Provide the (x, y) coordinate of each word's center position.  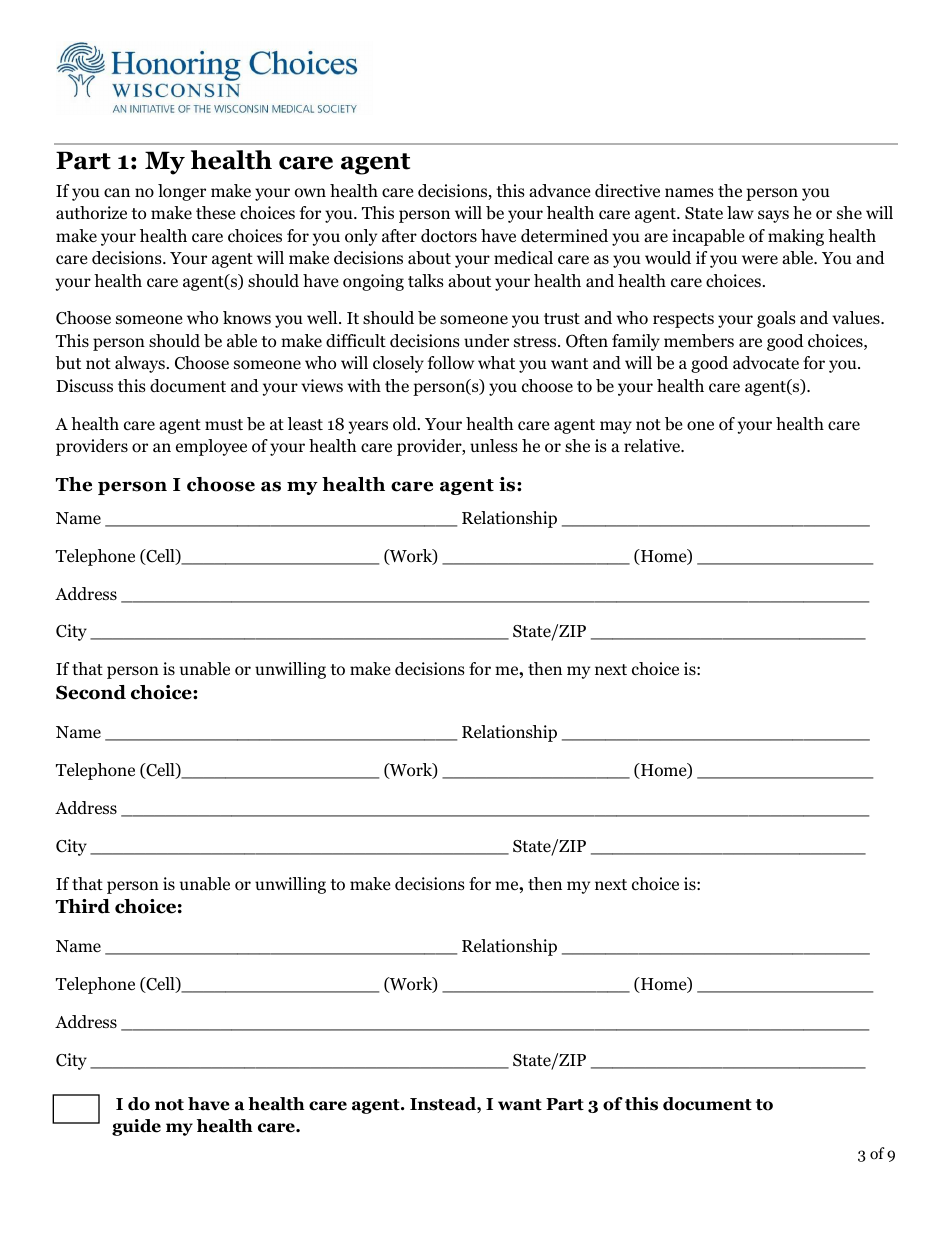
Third (83, 906)
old (406, 424)
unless (494, 446)
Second (91, 692)
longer (182, 192)
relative (653, 446)
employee (211, 447)
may (616, 427)
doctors (449, 236)
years (368, 427)
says (773, 216)
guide (136, 1127)
